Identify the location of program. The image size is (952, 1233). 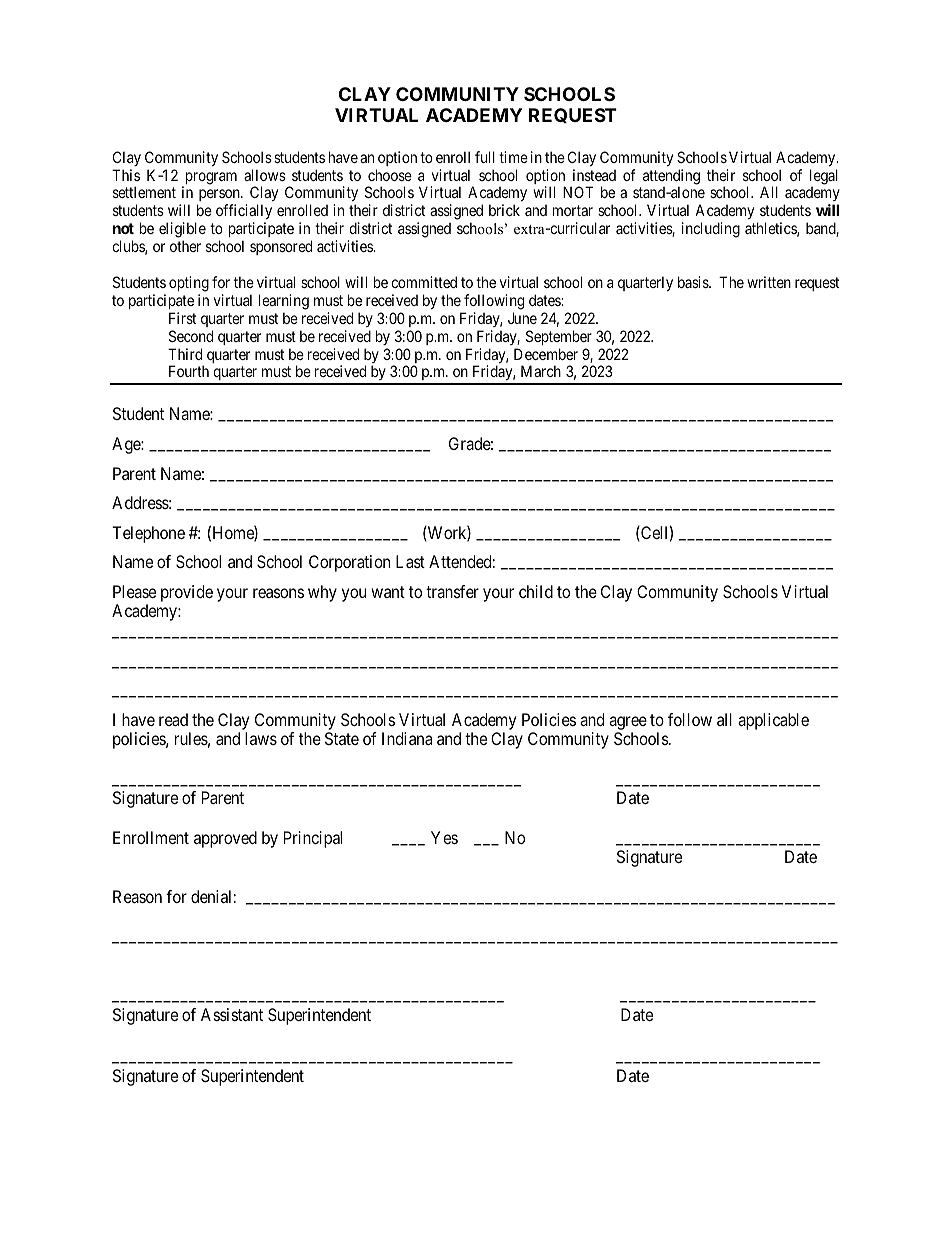
(210, 179).
